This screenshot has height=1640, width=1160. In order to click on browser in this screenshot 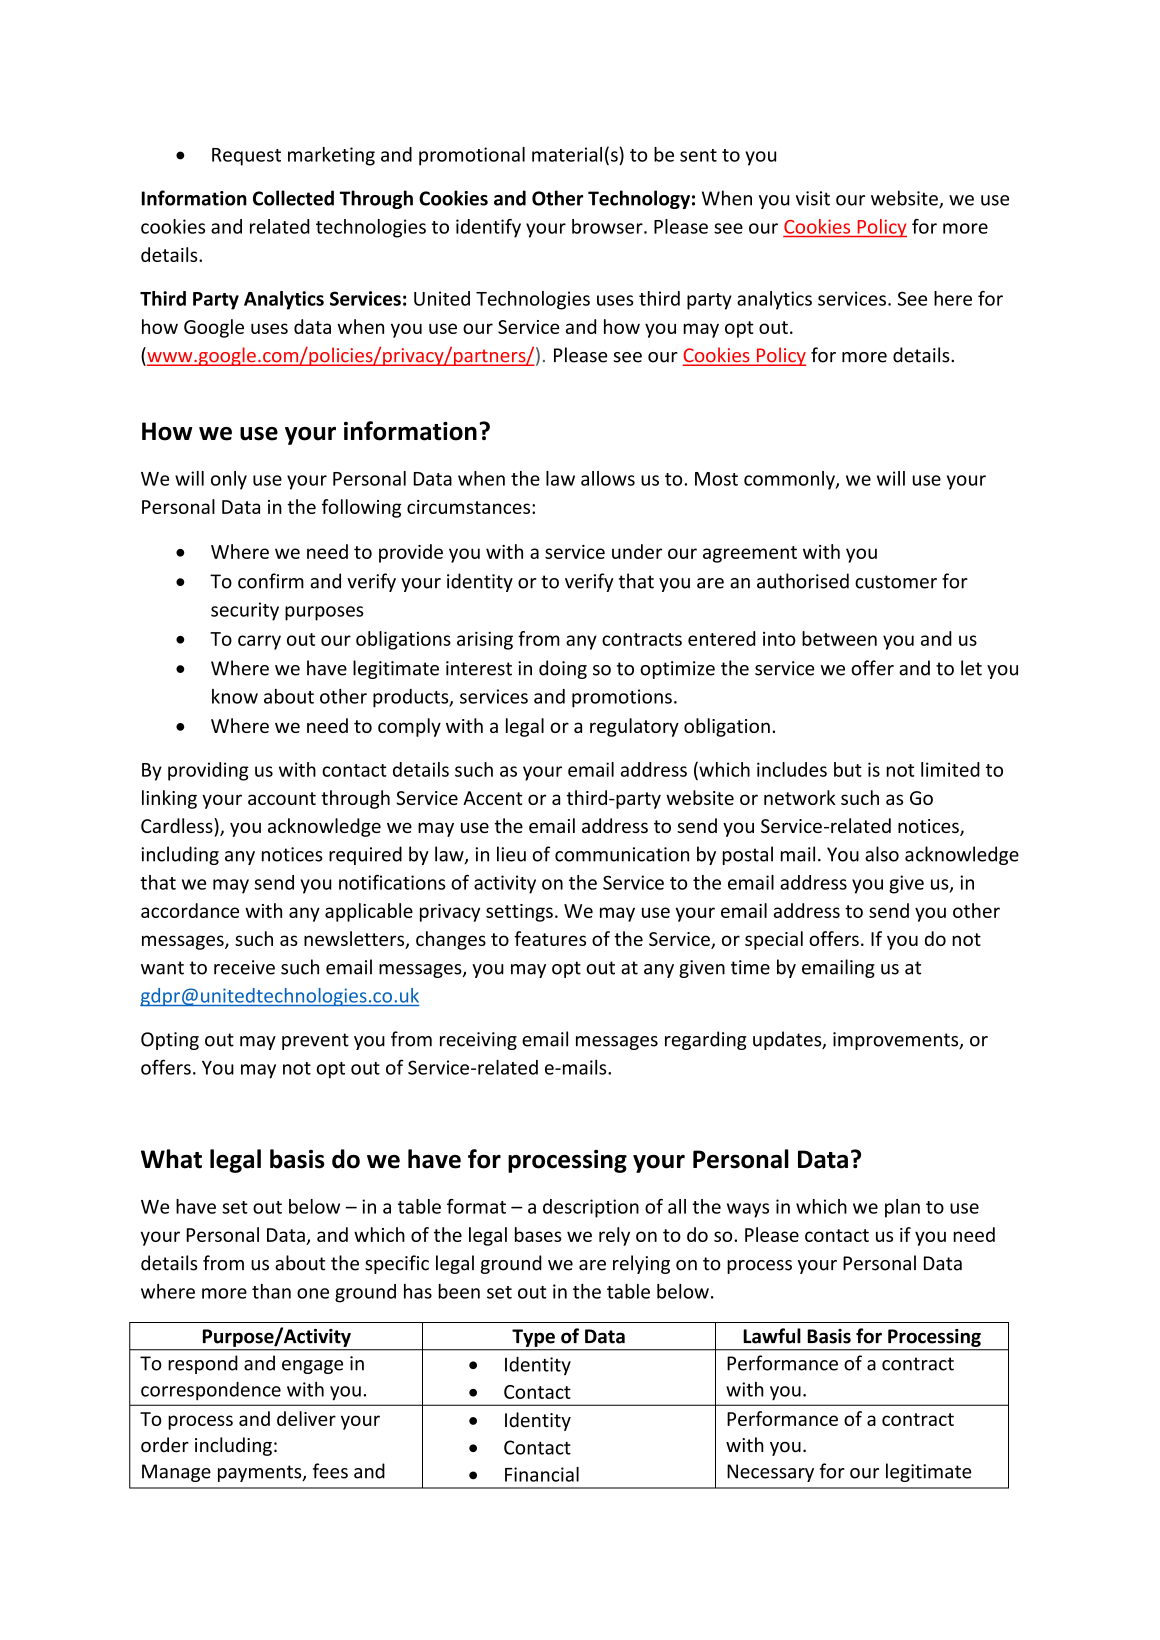, I will do `click(608, 226)`.
